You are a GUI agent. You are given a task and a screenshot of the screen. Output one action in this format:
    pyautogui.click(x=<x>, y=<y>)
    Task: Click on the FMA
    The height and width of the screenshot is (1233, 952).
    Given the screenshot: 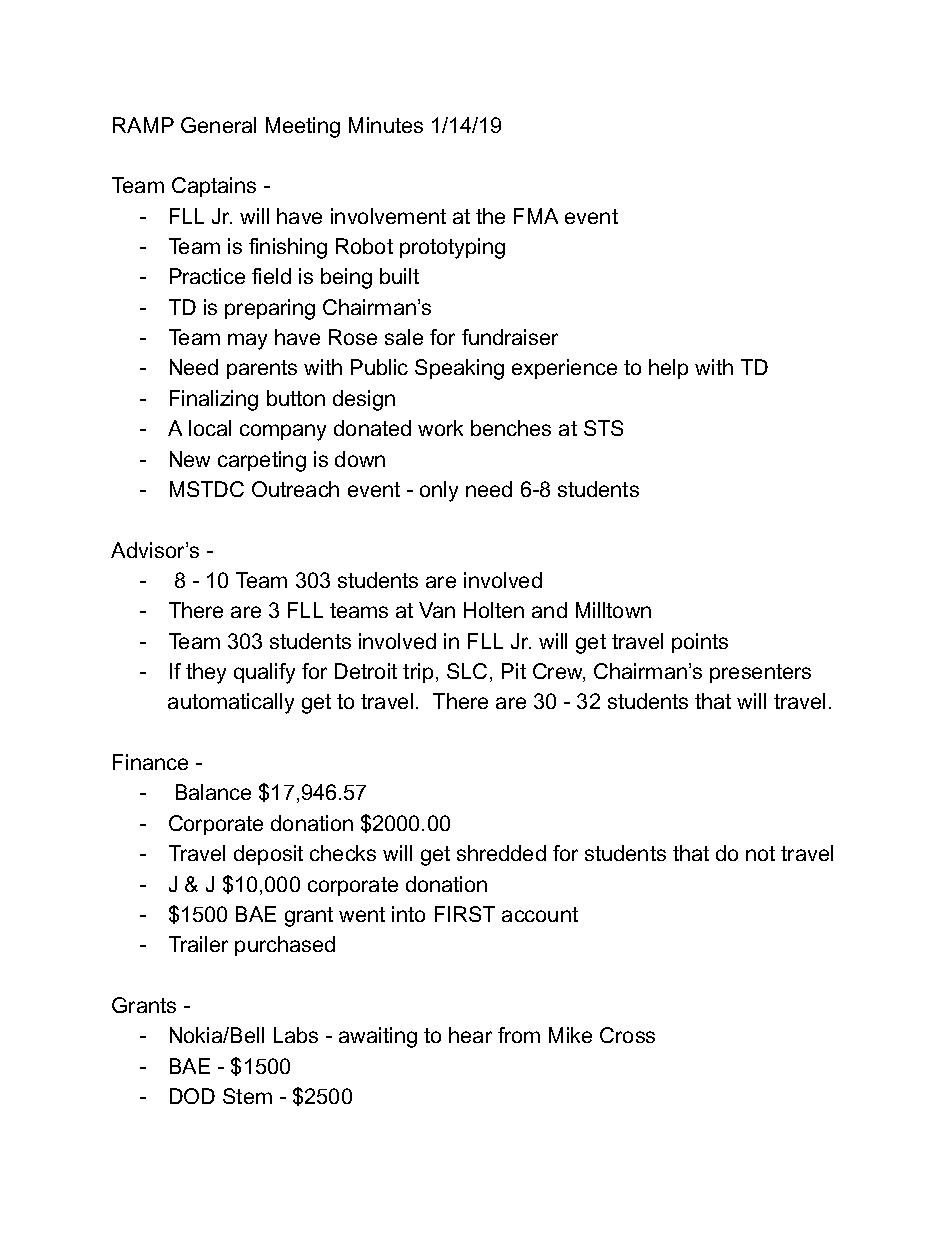 What is the action you would take?
    pyautogui.click(x=536, y=216)
